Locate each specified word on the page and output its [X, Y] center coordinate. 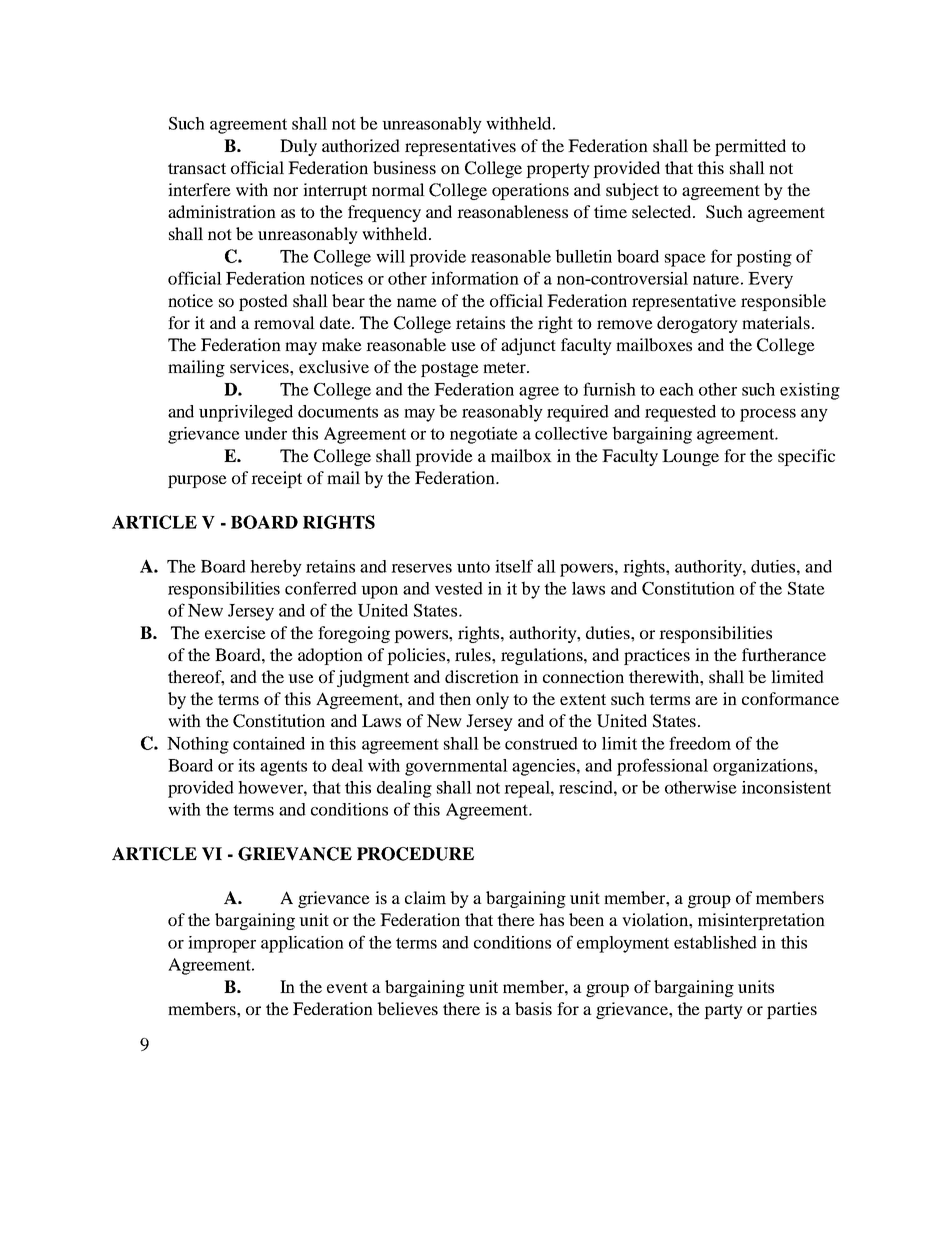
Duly [298, 147]
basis [533, 1008]
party [723, 1011]
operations [530, 191]
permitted [750, 147]
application [302, 944]
